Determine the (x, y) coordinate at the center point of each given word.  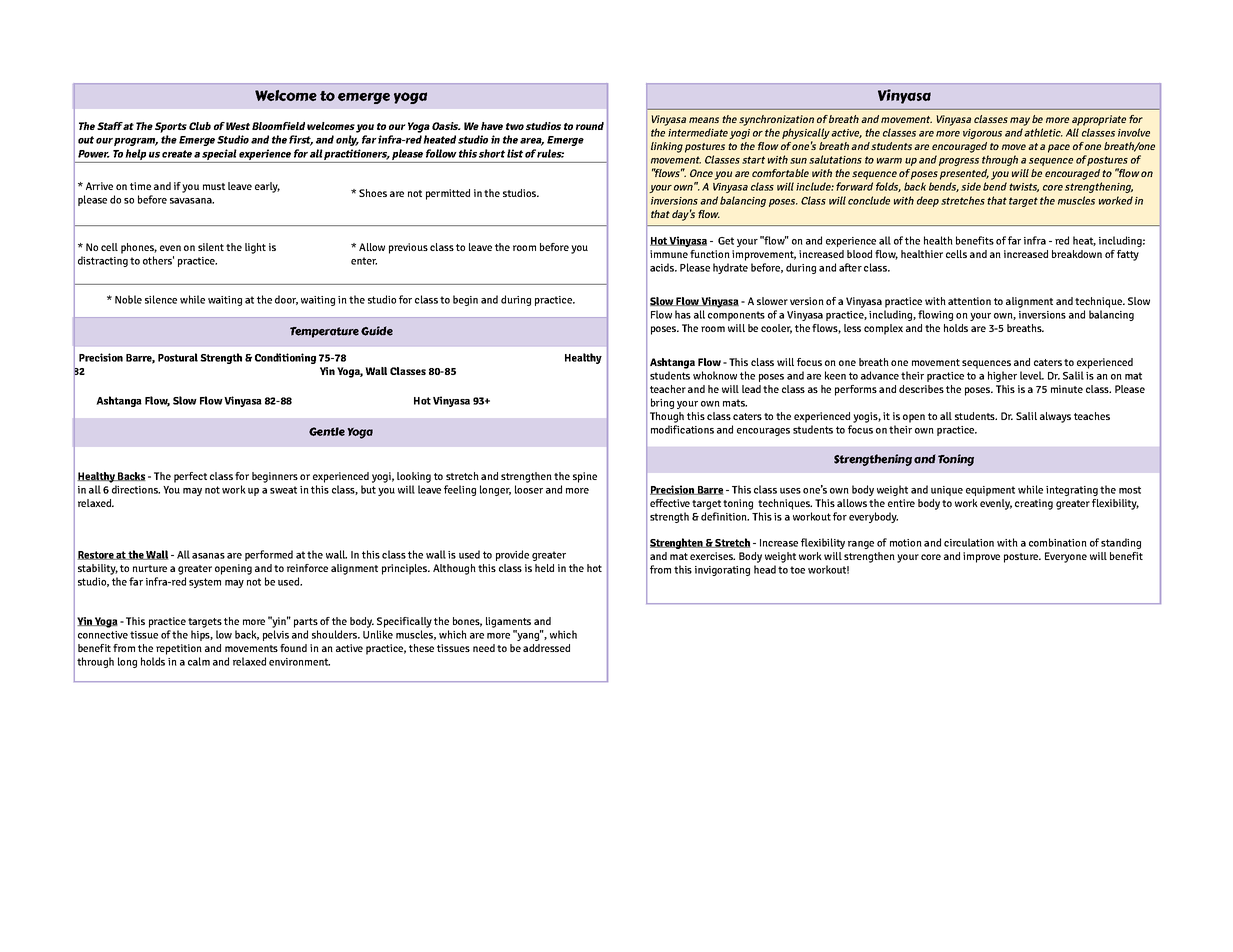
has (683, 314)
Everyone (1066, 557)
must (214, 186)
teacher (668, 389)
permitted (448, 194)
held (544, 568)
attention (969, 301)
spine (585, 477)
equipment (990, 491)
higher (1002, 376)
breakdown (1077, 254)
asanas (208, 556)
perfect (190, 477)
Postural (178, 357)
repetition (179, 649)
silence (161, 299)
